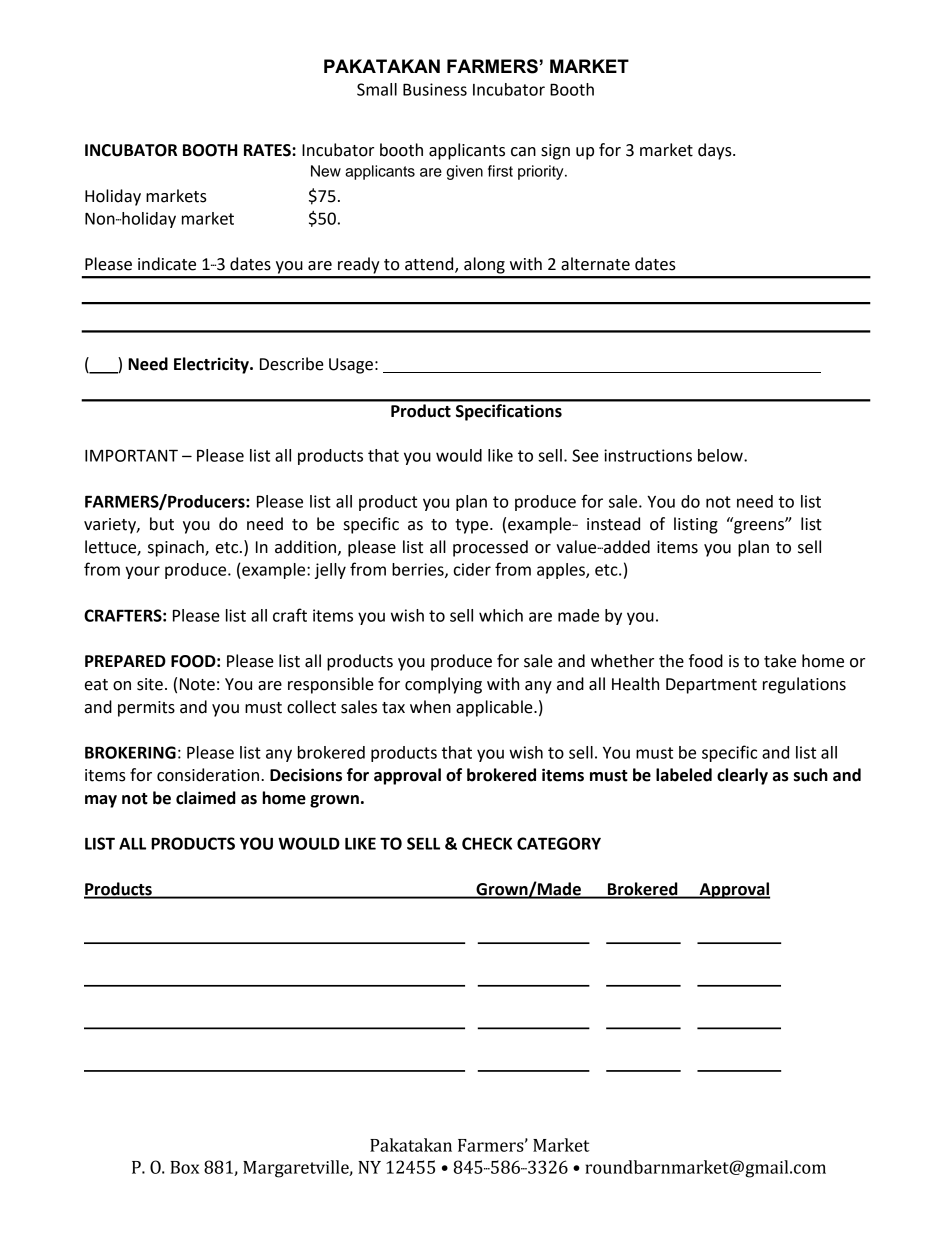  Describe the element at coordinates (501, 615) in the screenshot. I see `which` at that location.
